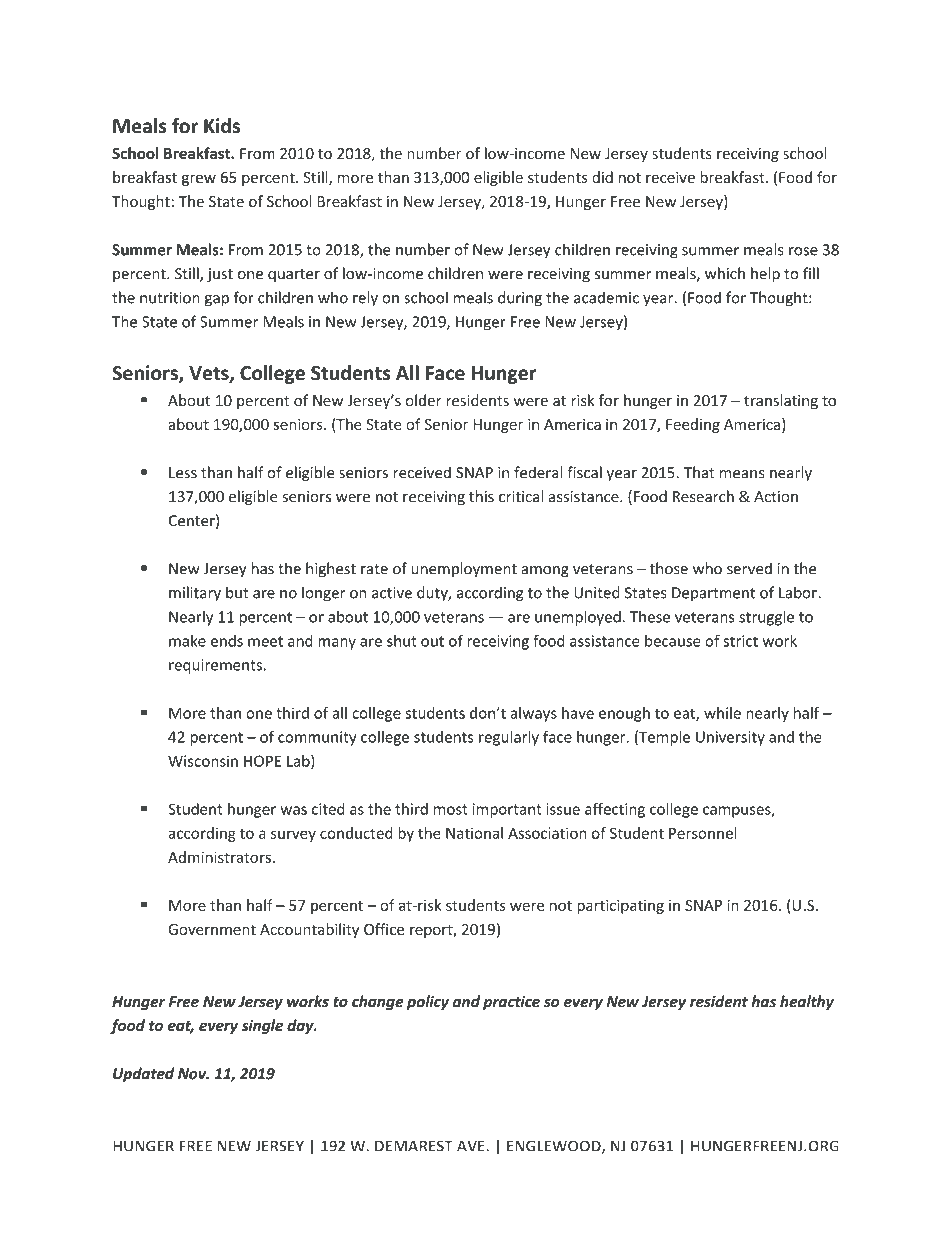  I want to click on Department, so click(713, 594).
